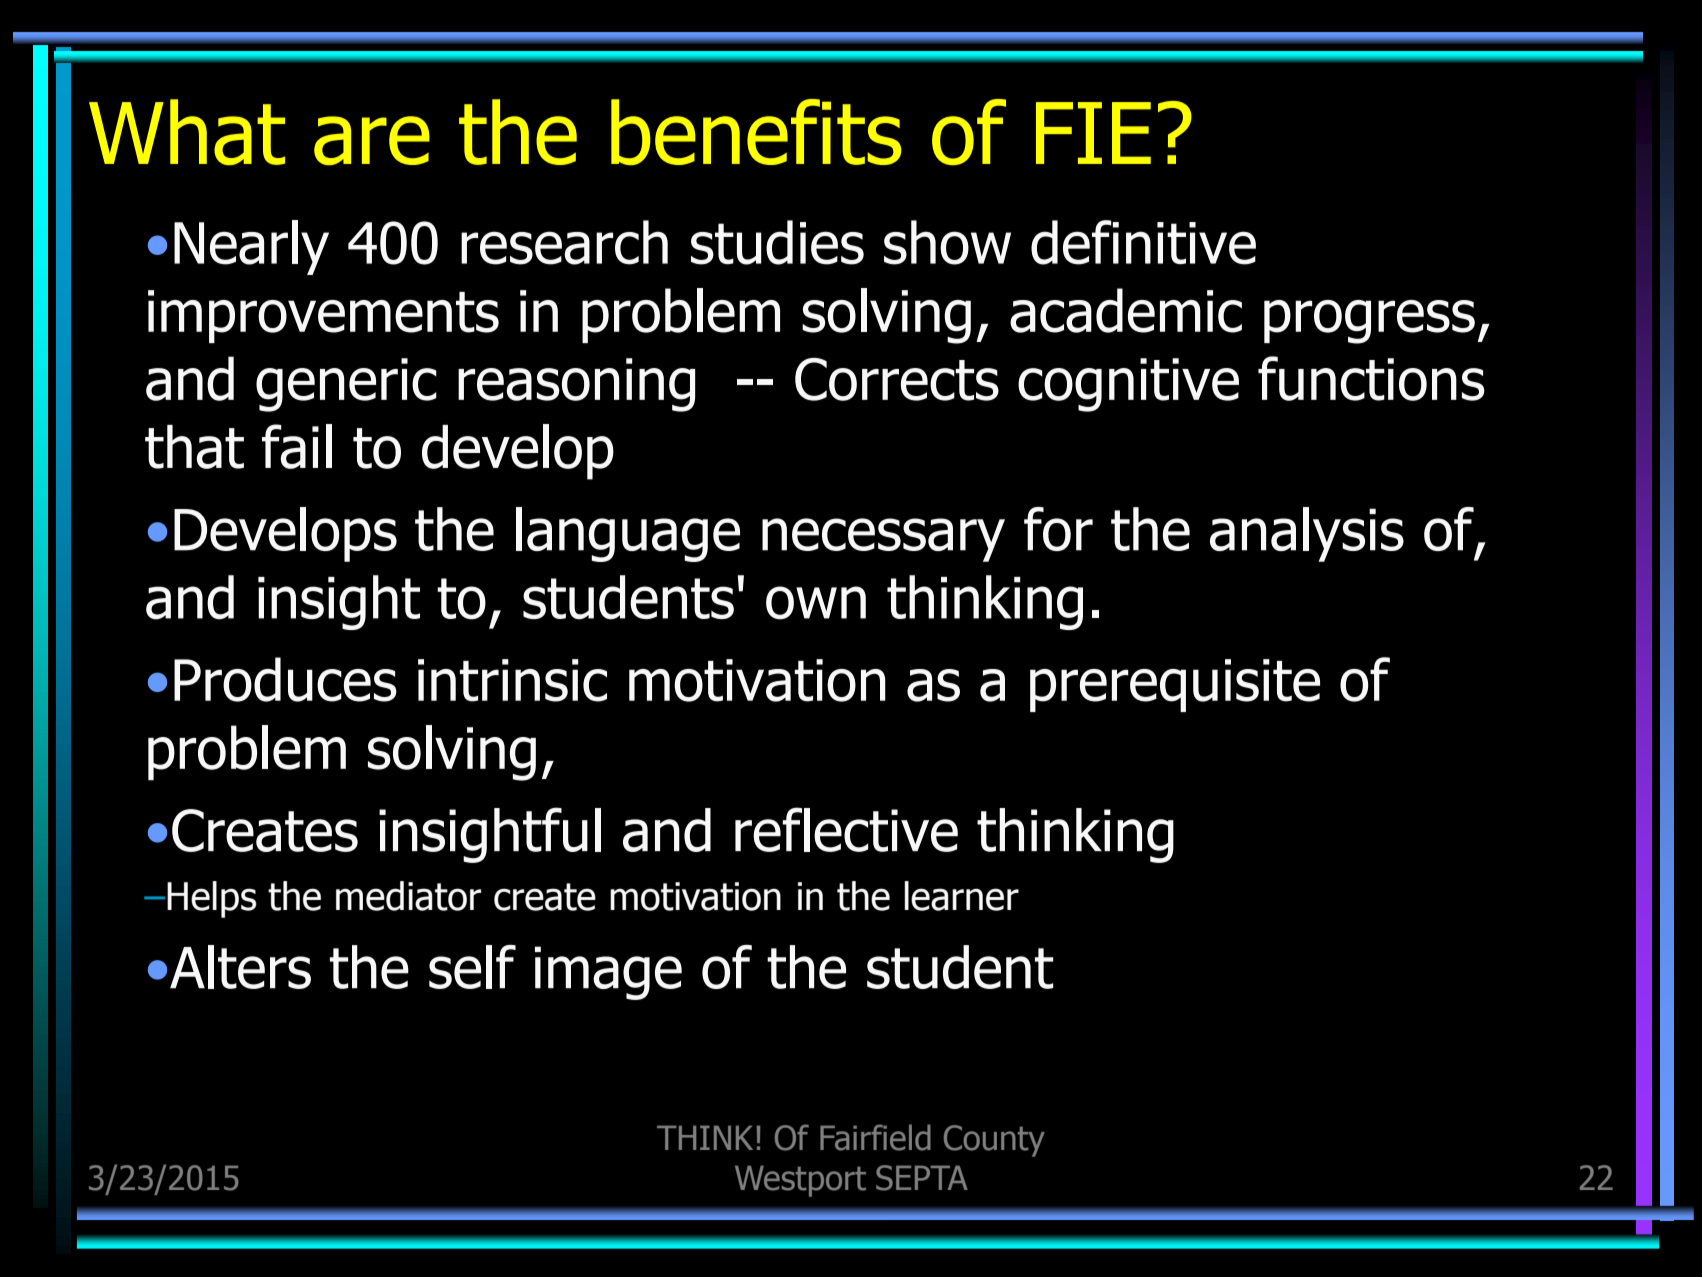 The image size is (1702, 1277). Describe the element at coordinates (1128, 385) in the image. I see `cognitive` at that location.
